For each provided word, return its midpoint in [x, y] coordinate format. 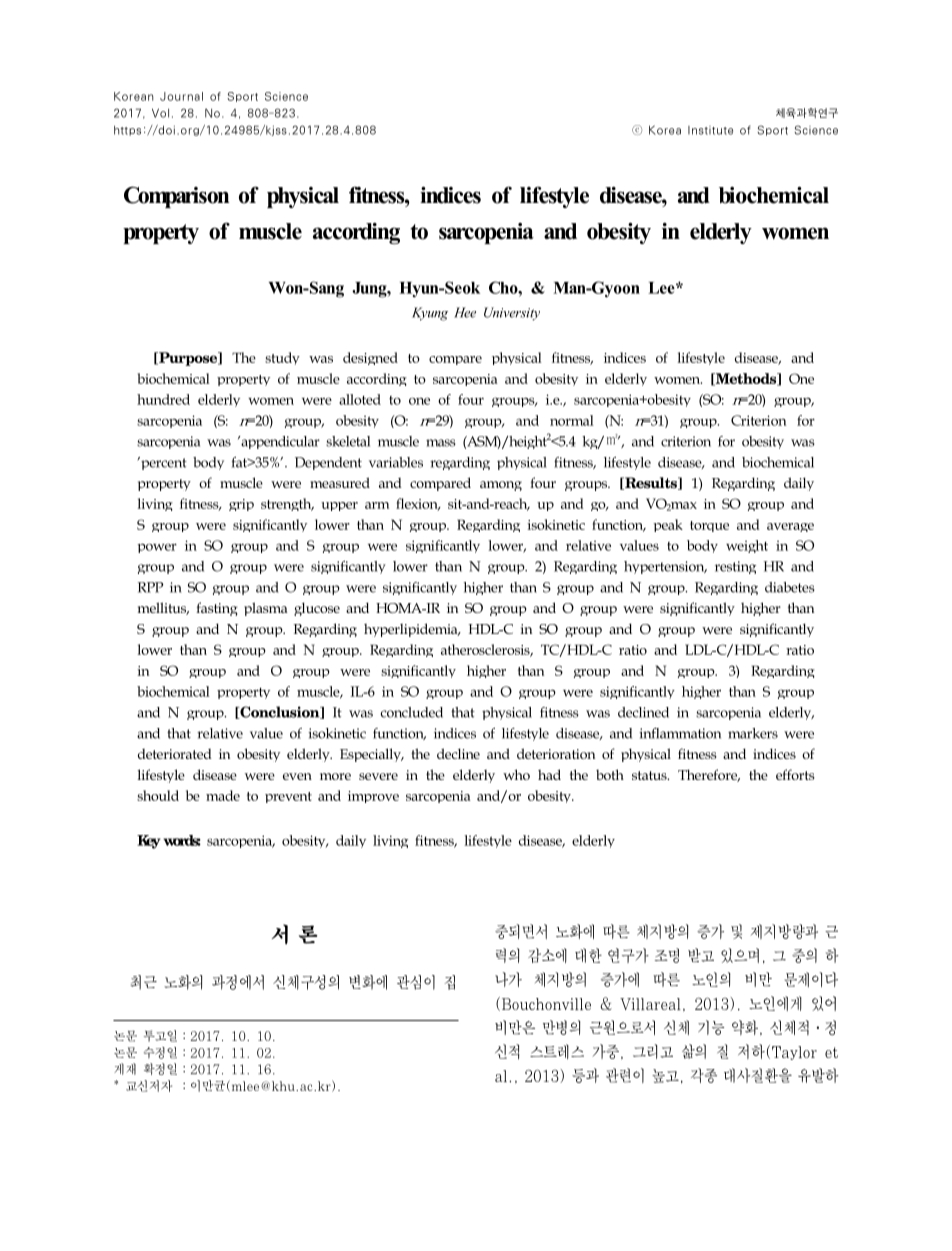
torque [715, 526]
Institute [710, 130]
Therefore [709, 775]
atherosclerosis [487, 650]
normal [572, 420]
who [516, 774]
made [228, 795]
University [512, 314]
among [501, 486]
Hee [465, 312]
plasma [271, 609]
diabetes [790, 587]
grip [241, 505]
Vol [162, 113]
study [282, 358]
